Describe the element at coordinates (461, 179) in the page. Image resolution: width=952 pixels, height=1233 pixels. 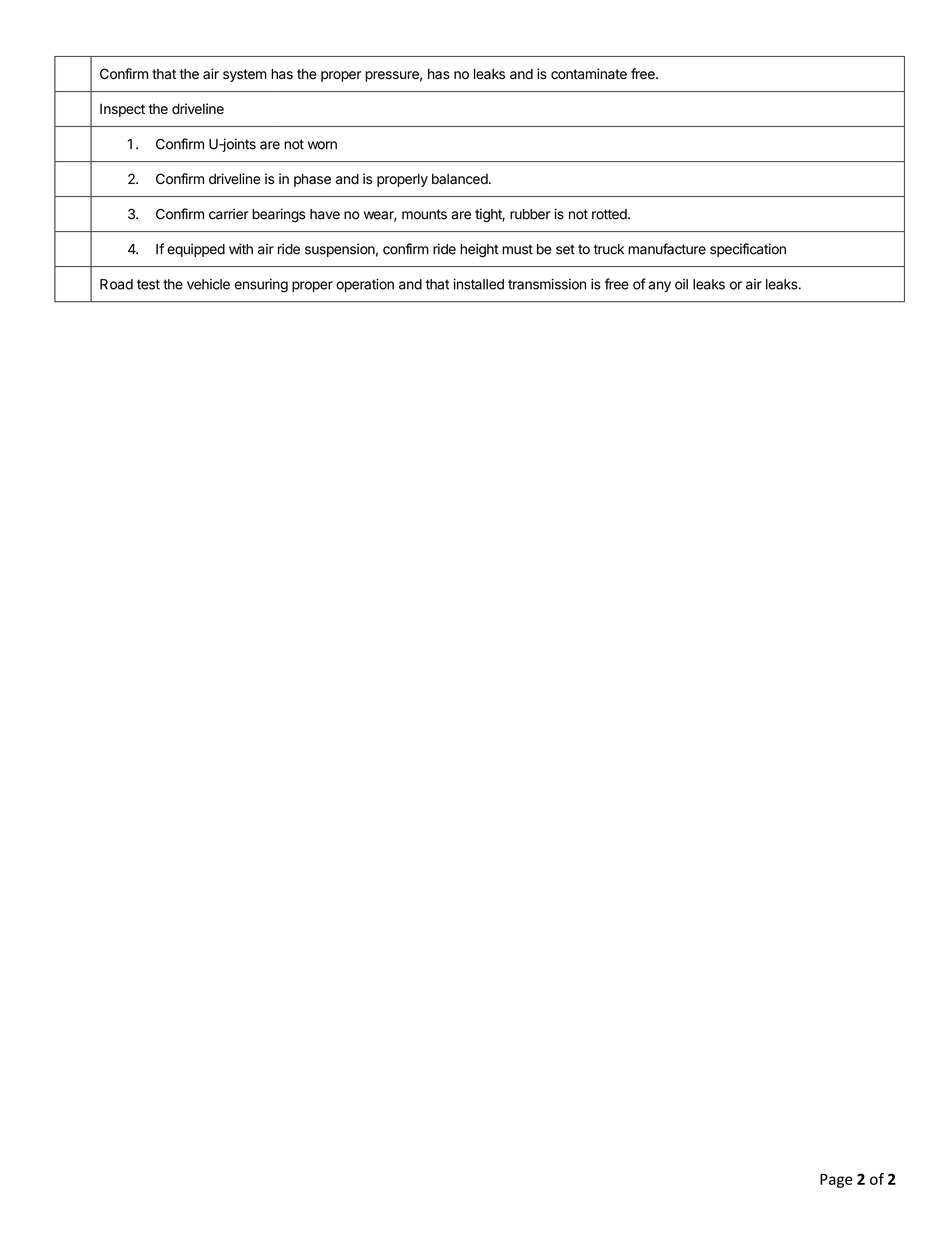
I see `balanced` at that location.
